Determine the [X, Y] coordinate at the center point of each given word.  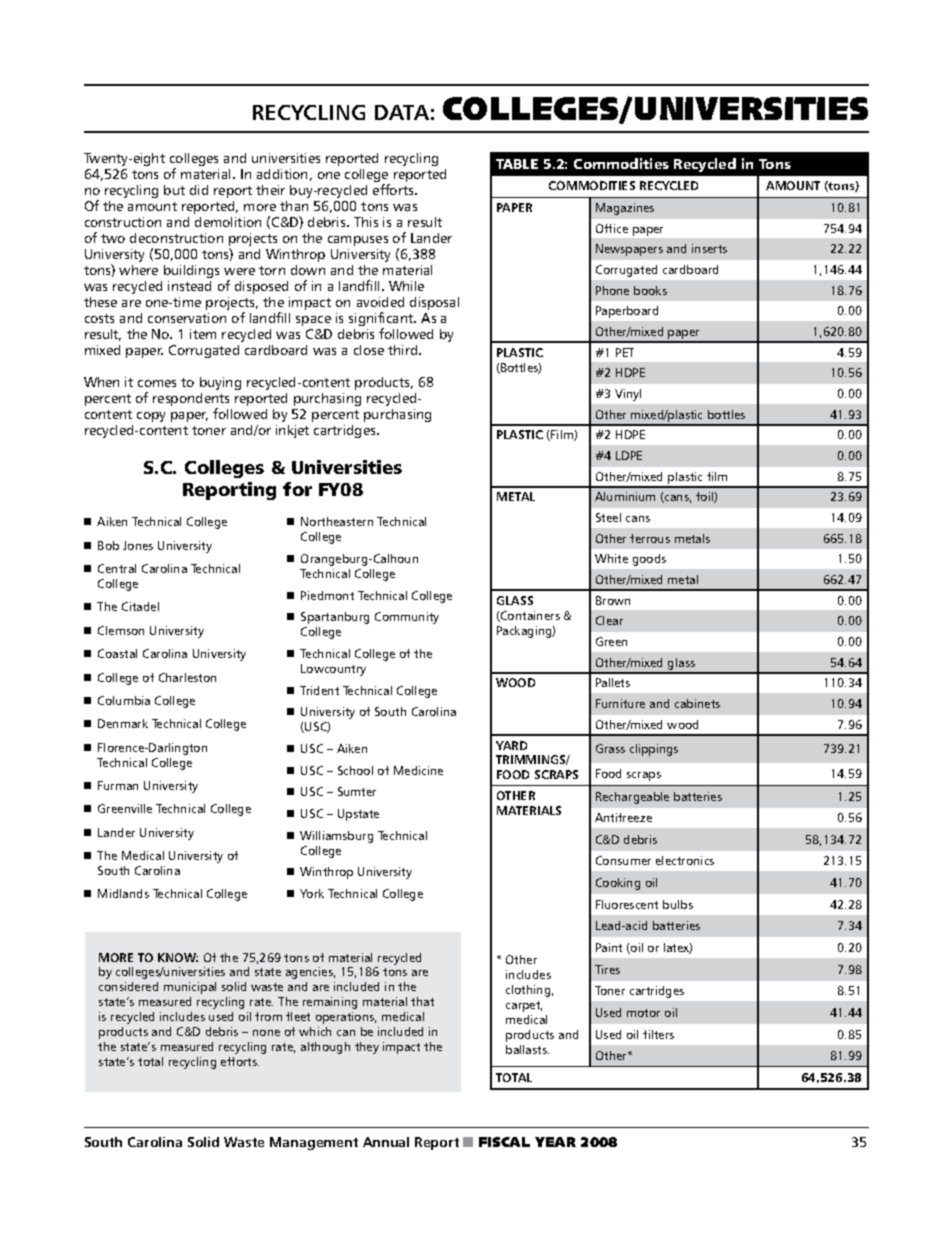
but [174, 190]
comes [157, 383]
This [366, 222]
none [266, 1033]
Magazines [625, 209]
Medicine [418, 770]
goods [649, 560]
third [404, 350]
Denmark [123, 723]
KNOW [178, 957]
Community [407, 618]
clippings [654, 750]
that [422, 1001]
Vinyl [628, 395]
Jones [138, 545]
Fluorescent [627, 904]
